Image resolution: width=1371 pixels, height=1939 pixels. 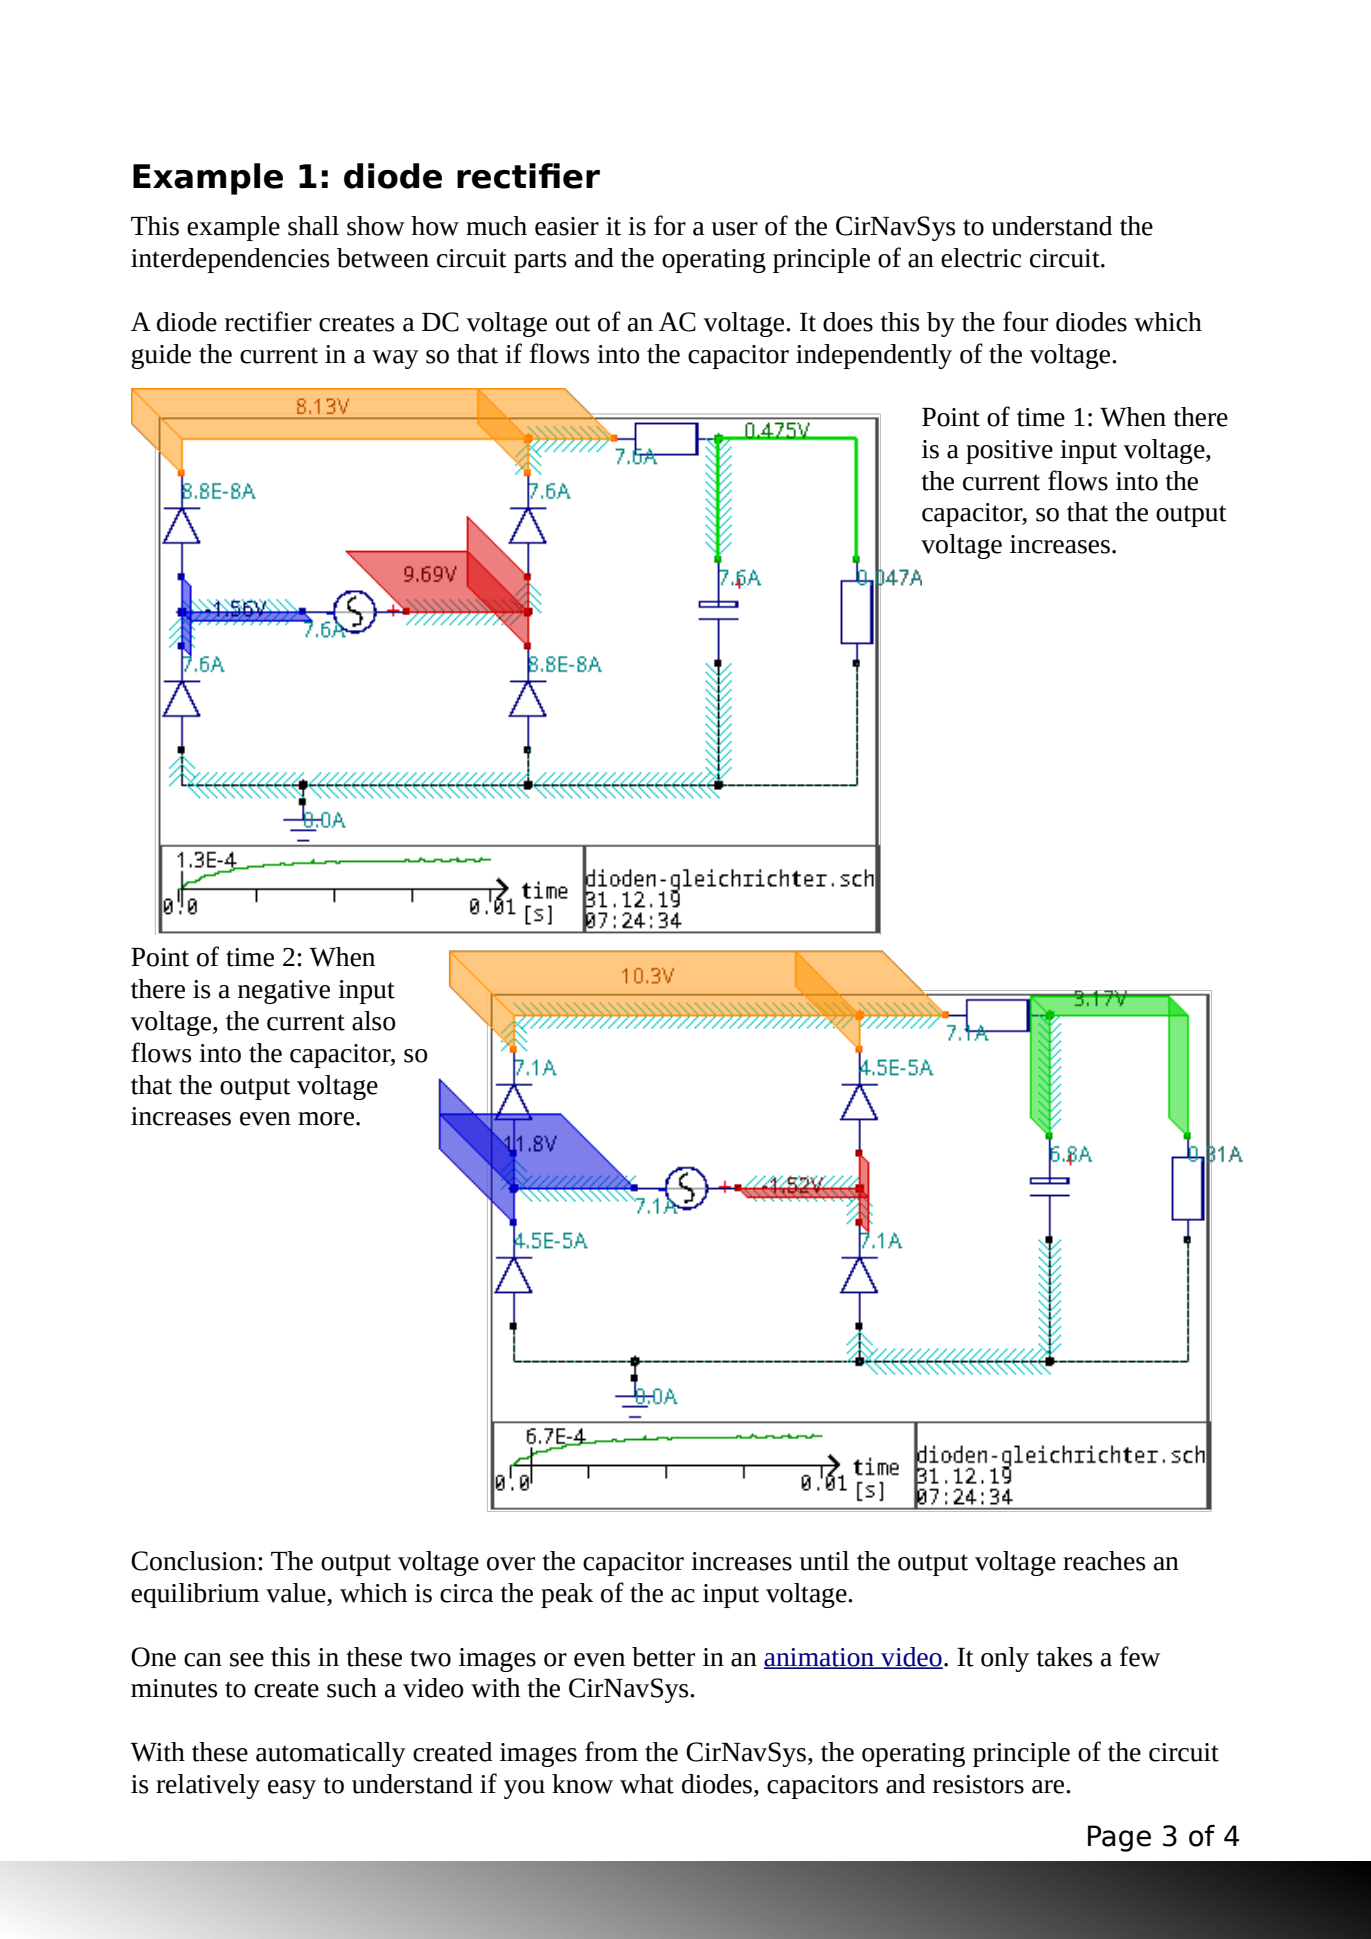 What do you see at coordinates (981, 258) in the document?
I see `electric` at bounding box center [981, 258].
